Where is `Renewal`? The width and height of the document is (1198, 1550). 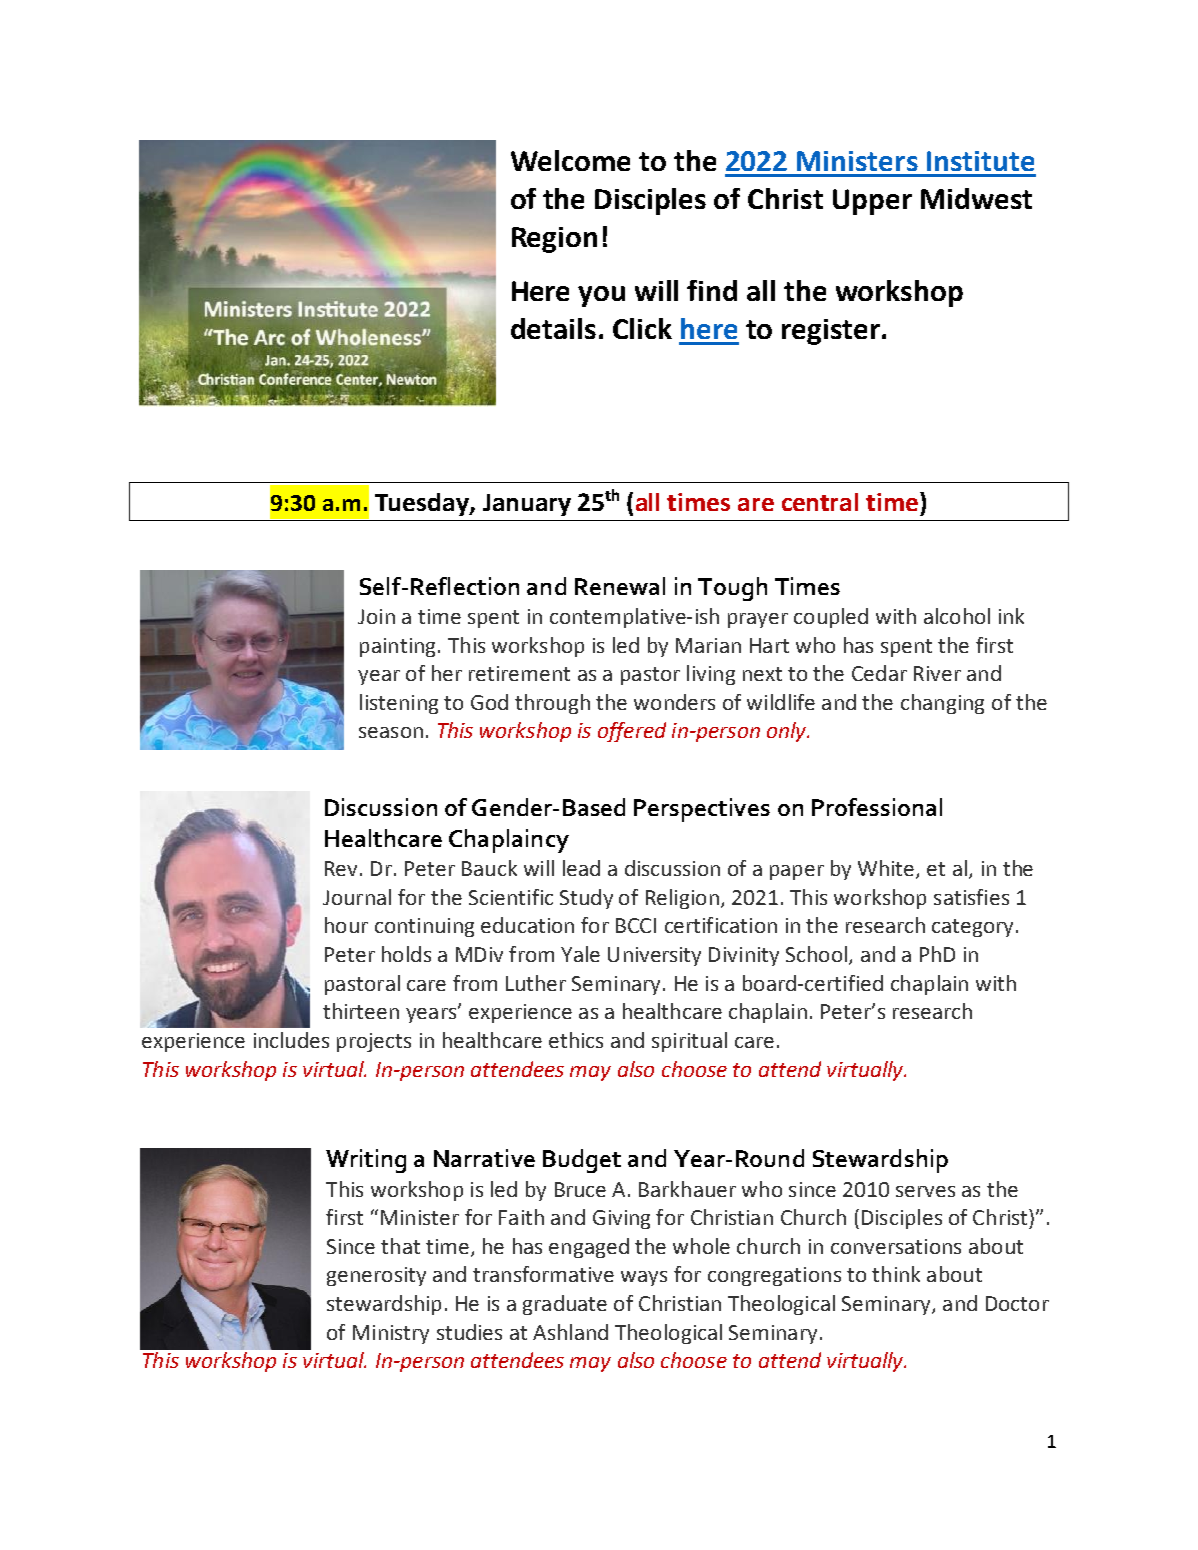
Renewal is located at coordinates (620, 586).
